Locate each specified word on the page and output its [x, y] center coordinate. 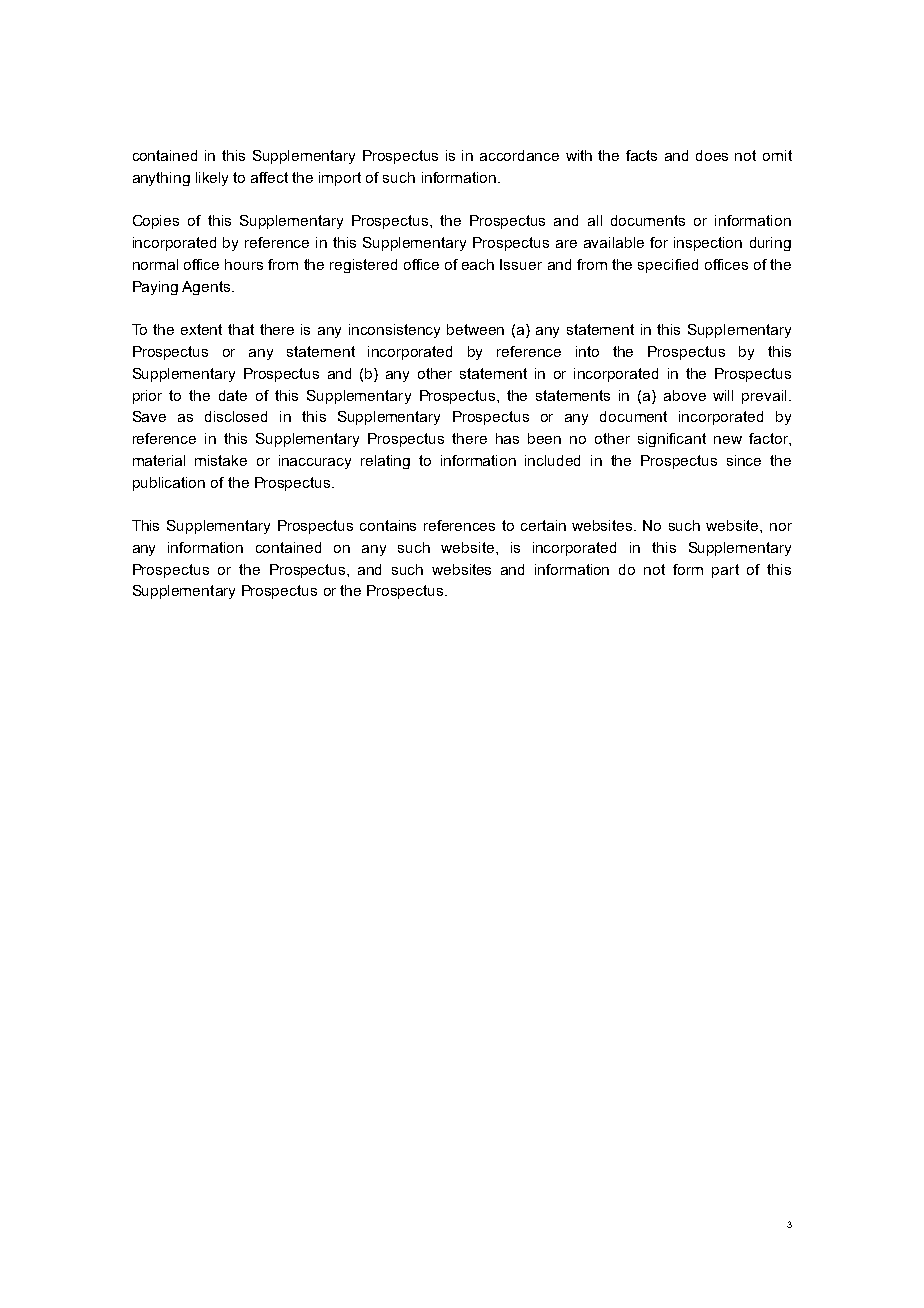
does [712, 155]
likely [212, 179]
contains [388, 525]
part [725, 571]
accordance [519, 155]
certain [543, 525]
